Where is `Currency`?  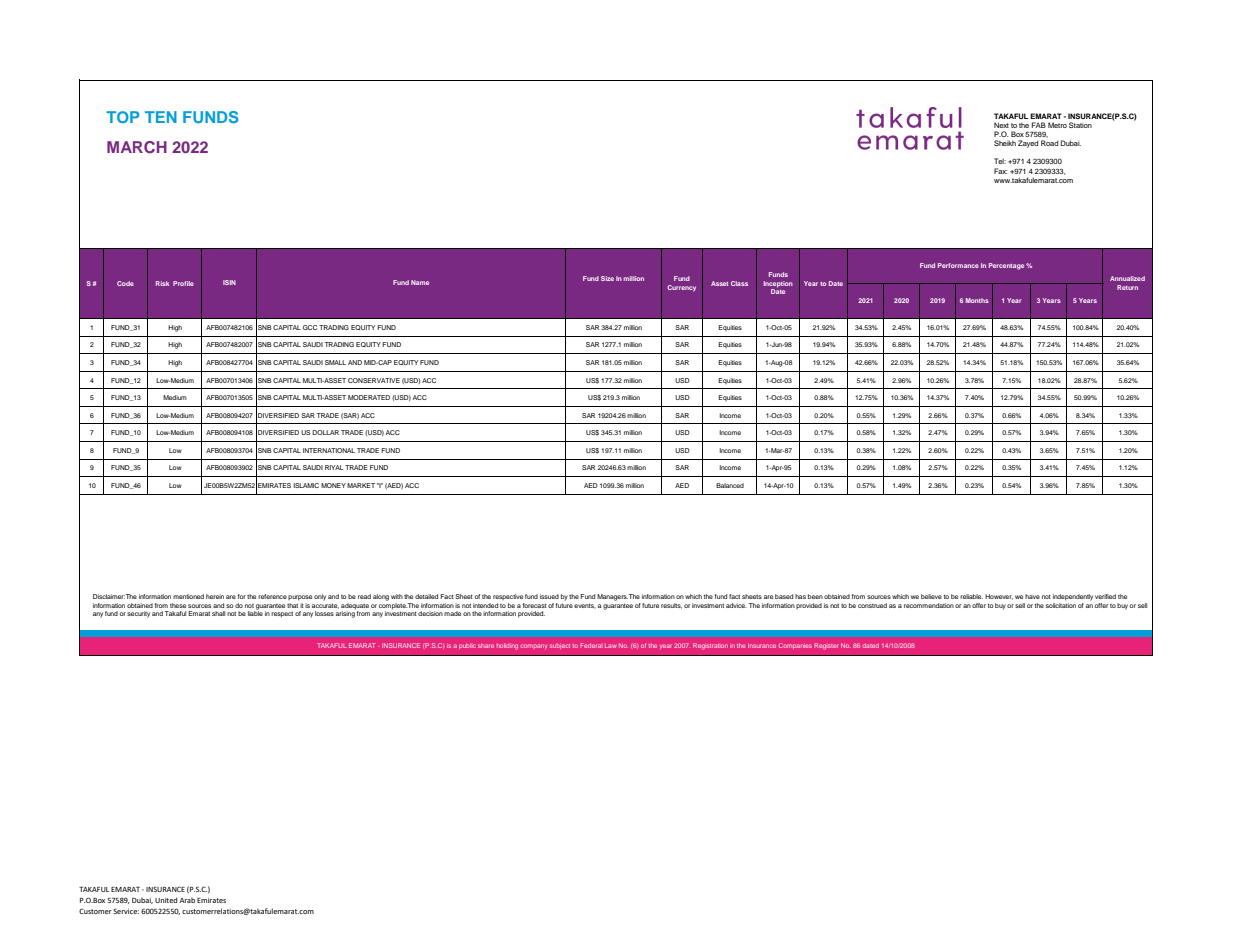
Currency is located at coordinates (681, 288).
